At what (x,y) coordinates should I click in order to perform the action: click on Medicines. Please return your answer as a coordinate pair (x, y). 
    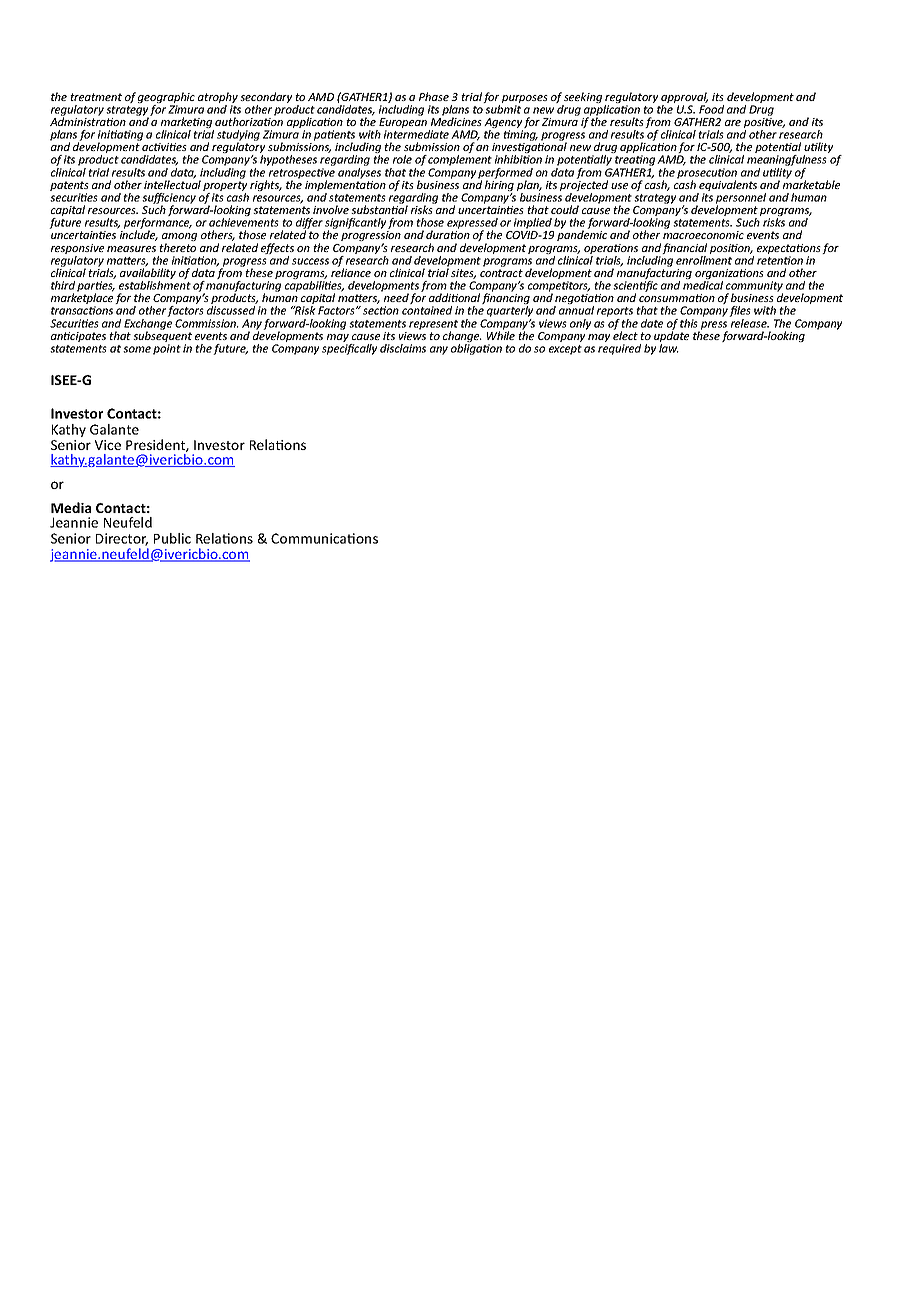
    Looking at the image, I should click on (456, 120).
